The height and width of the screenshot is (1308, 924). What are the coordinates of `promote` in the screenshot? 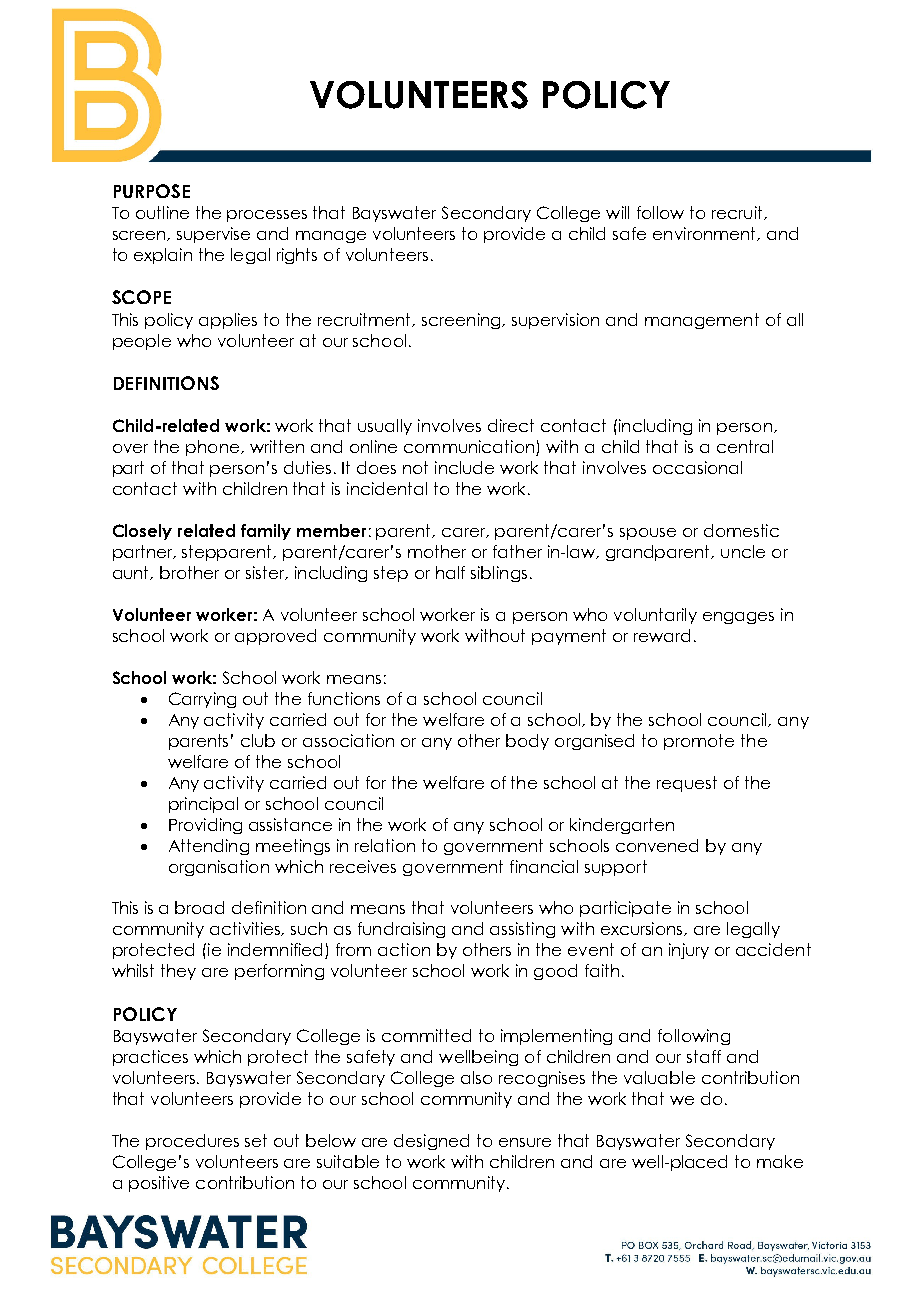 It's located at (699, 742).
